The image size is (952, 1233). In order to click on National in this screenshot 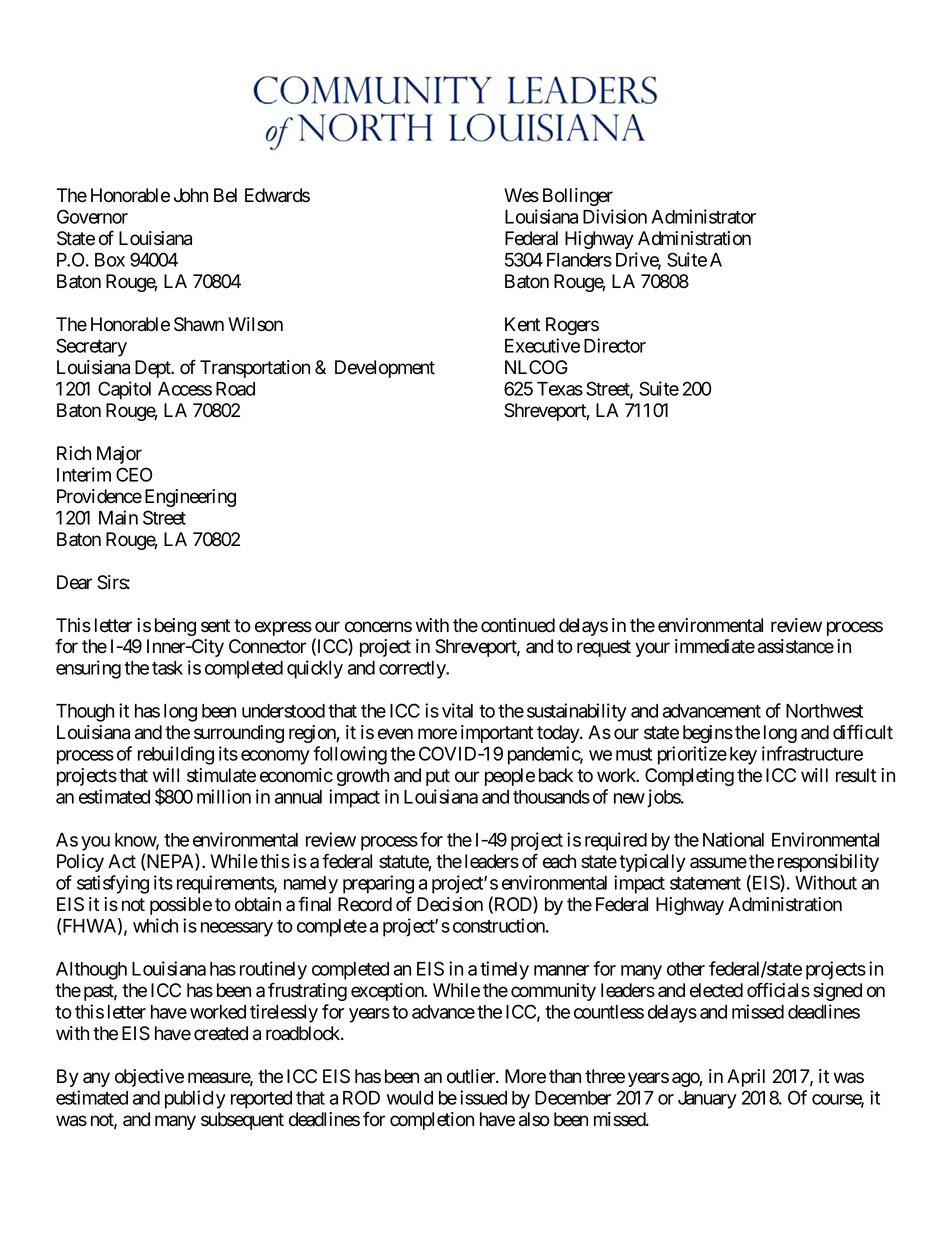, I will do `click(733, 839)`.
